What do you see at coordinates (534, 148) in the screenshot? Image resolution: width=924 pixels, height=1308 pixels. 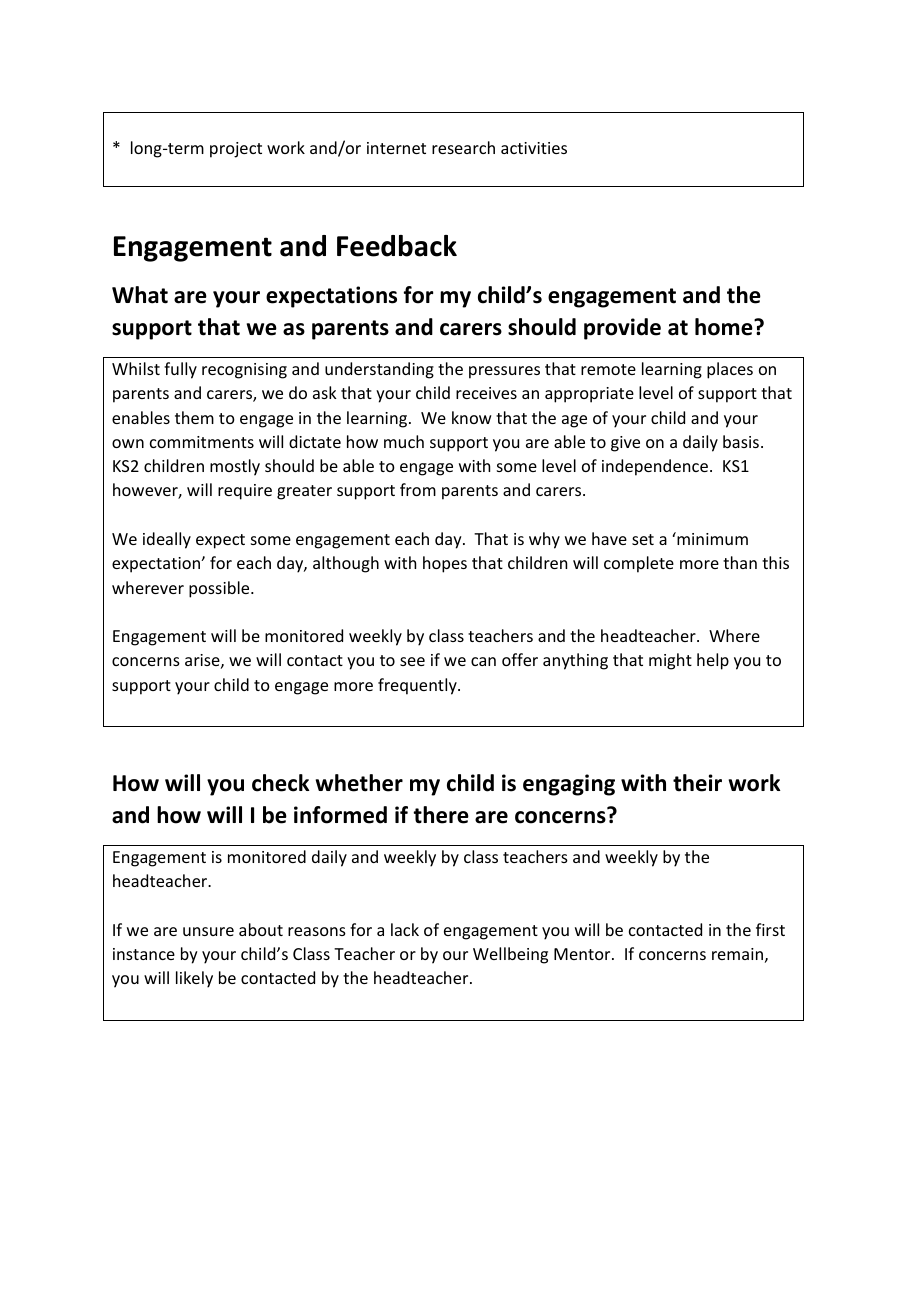 I see `activities` at bounding box center [534, 148].
